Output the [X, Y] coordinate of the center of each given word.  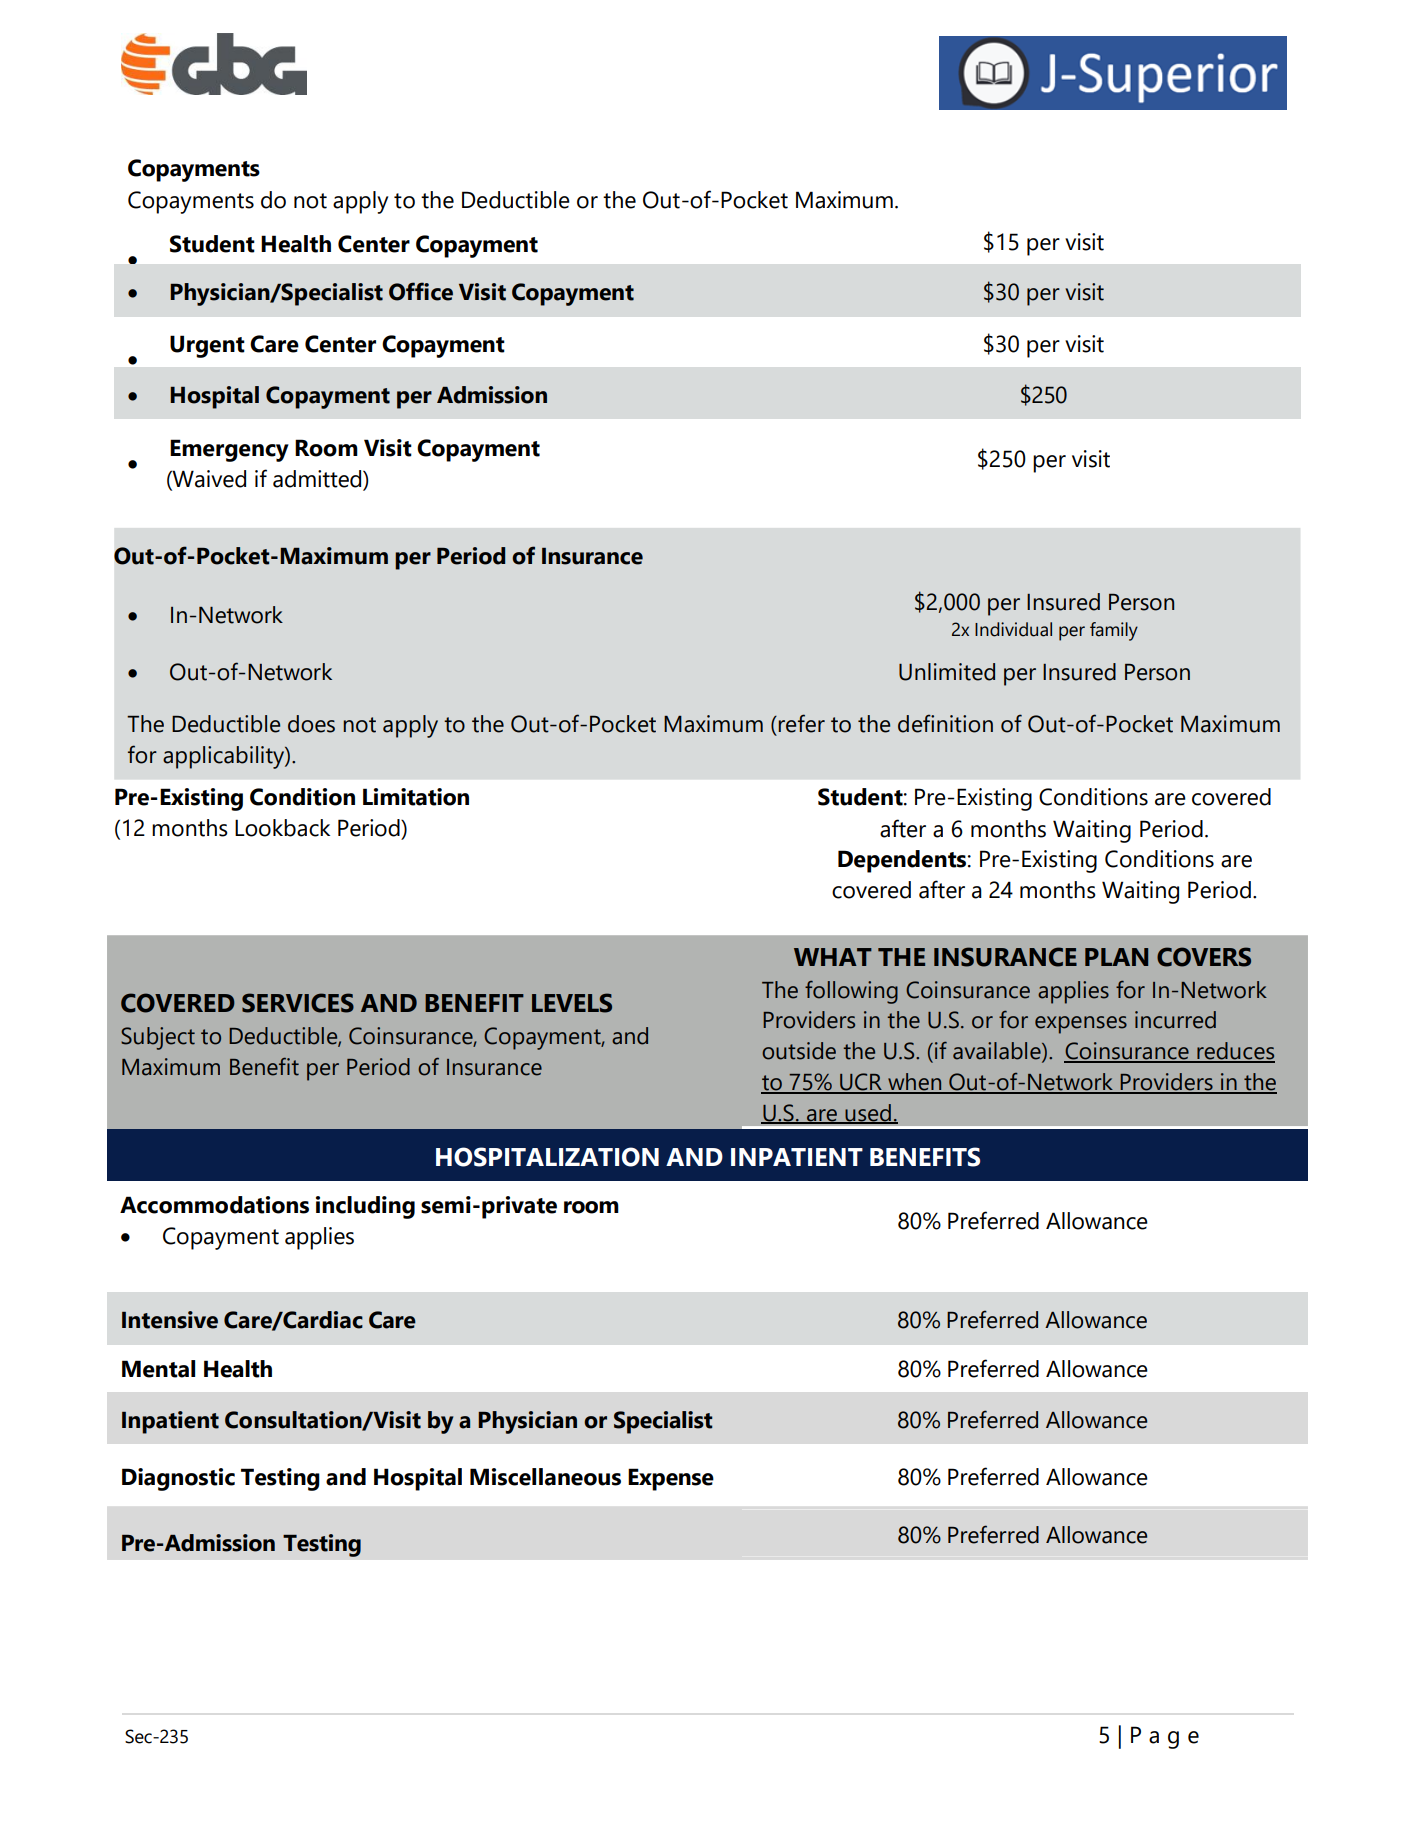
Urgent [207, 346]
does [311, 724]
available [998, 1052]
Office [421, 291]
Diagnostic [178, 1479]
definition [945, 723]
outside [799, 1051]
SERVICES [298, 1003]
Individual [1013, 629]
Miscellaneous [545, 1477]
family [1114, 631]
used [868, 1113]
